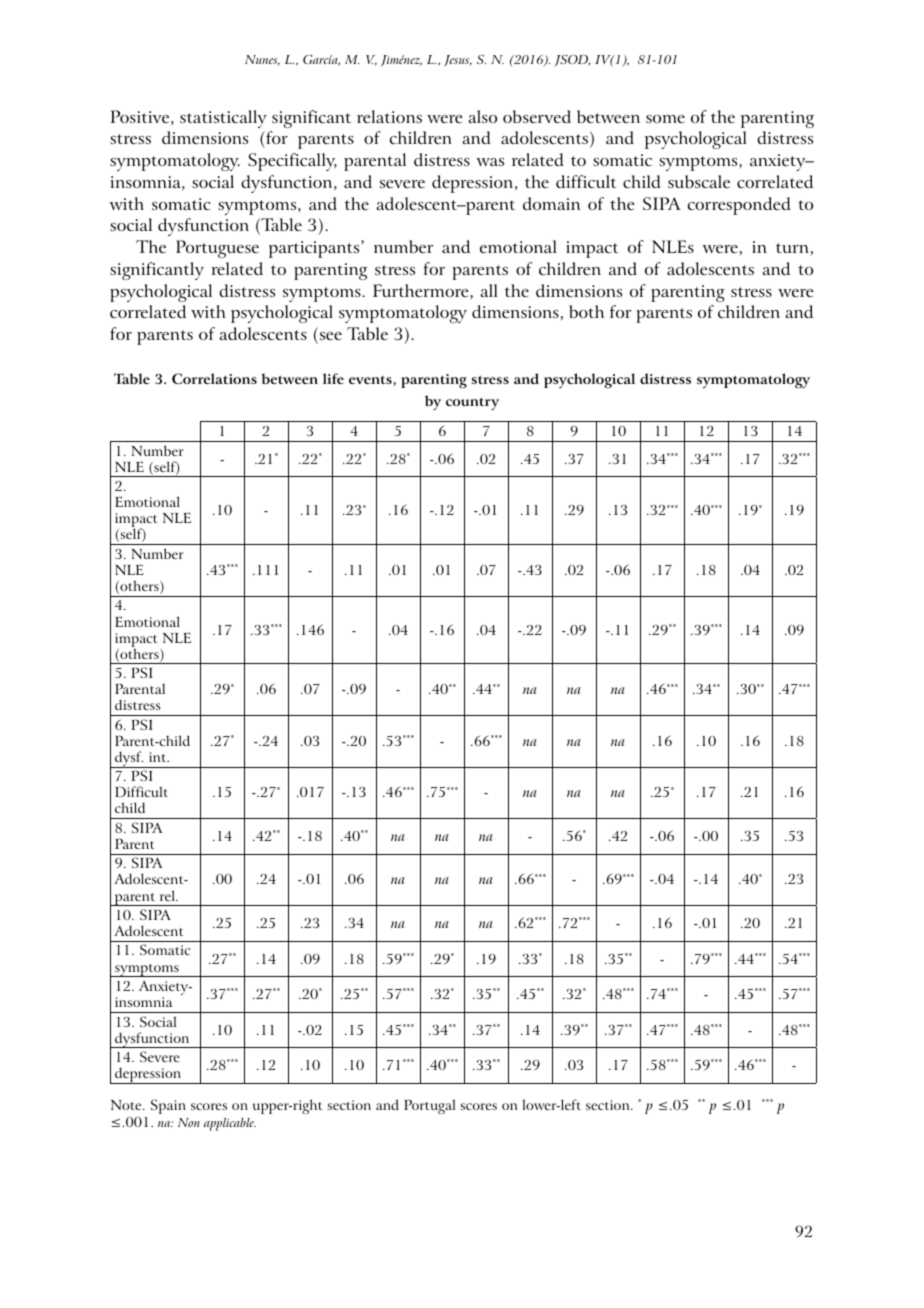 Image resolution: width=924 pixels, height=1308 pixels. Describe the element at coordinates (665, 119) in the page. I see `some` at that location.
